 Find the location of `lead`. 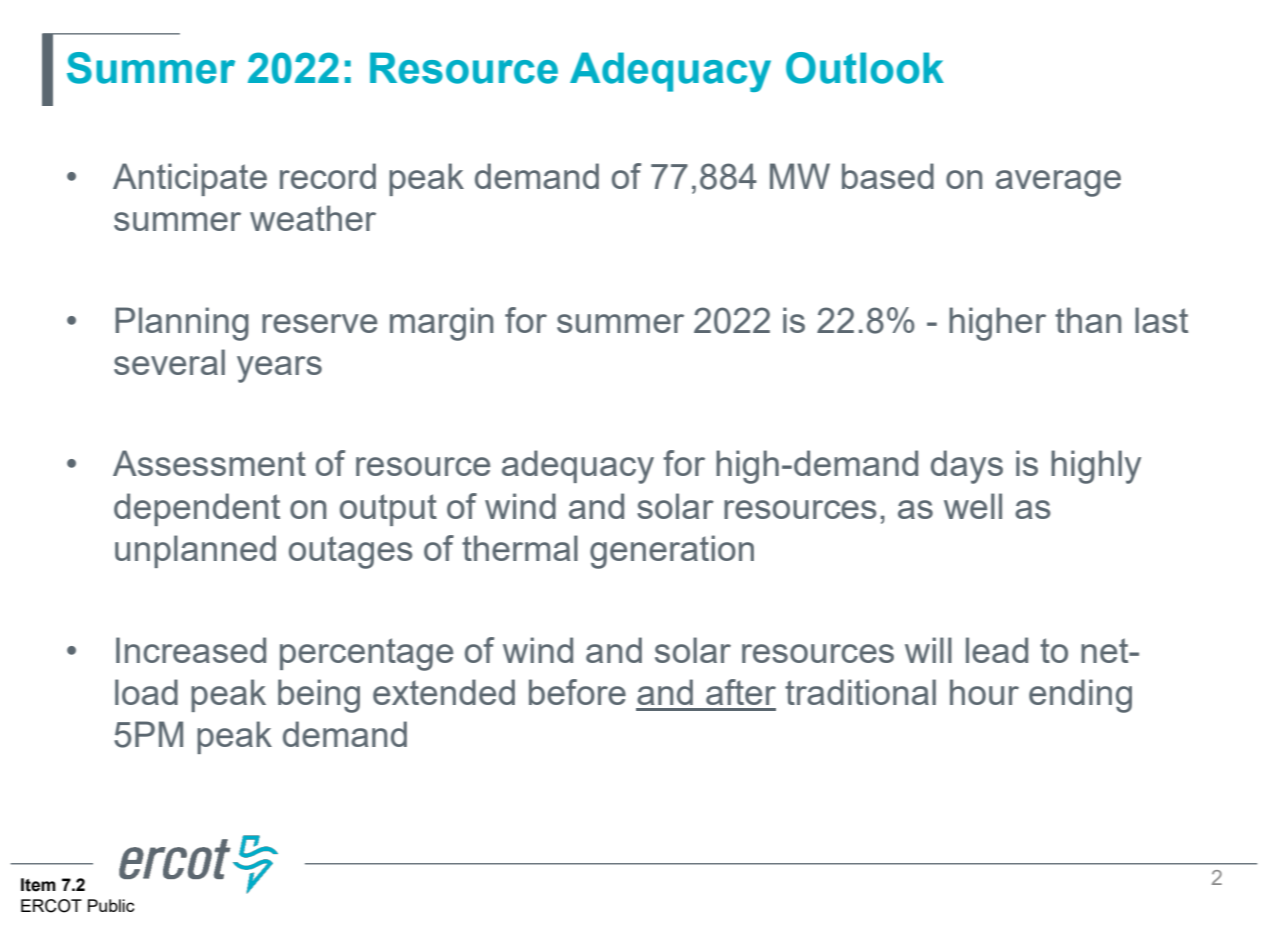

lead is located at coordinates (997, 650).
